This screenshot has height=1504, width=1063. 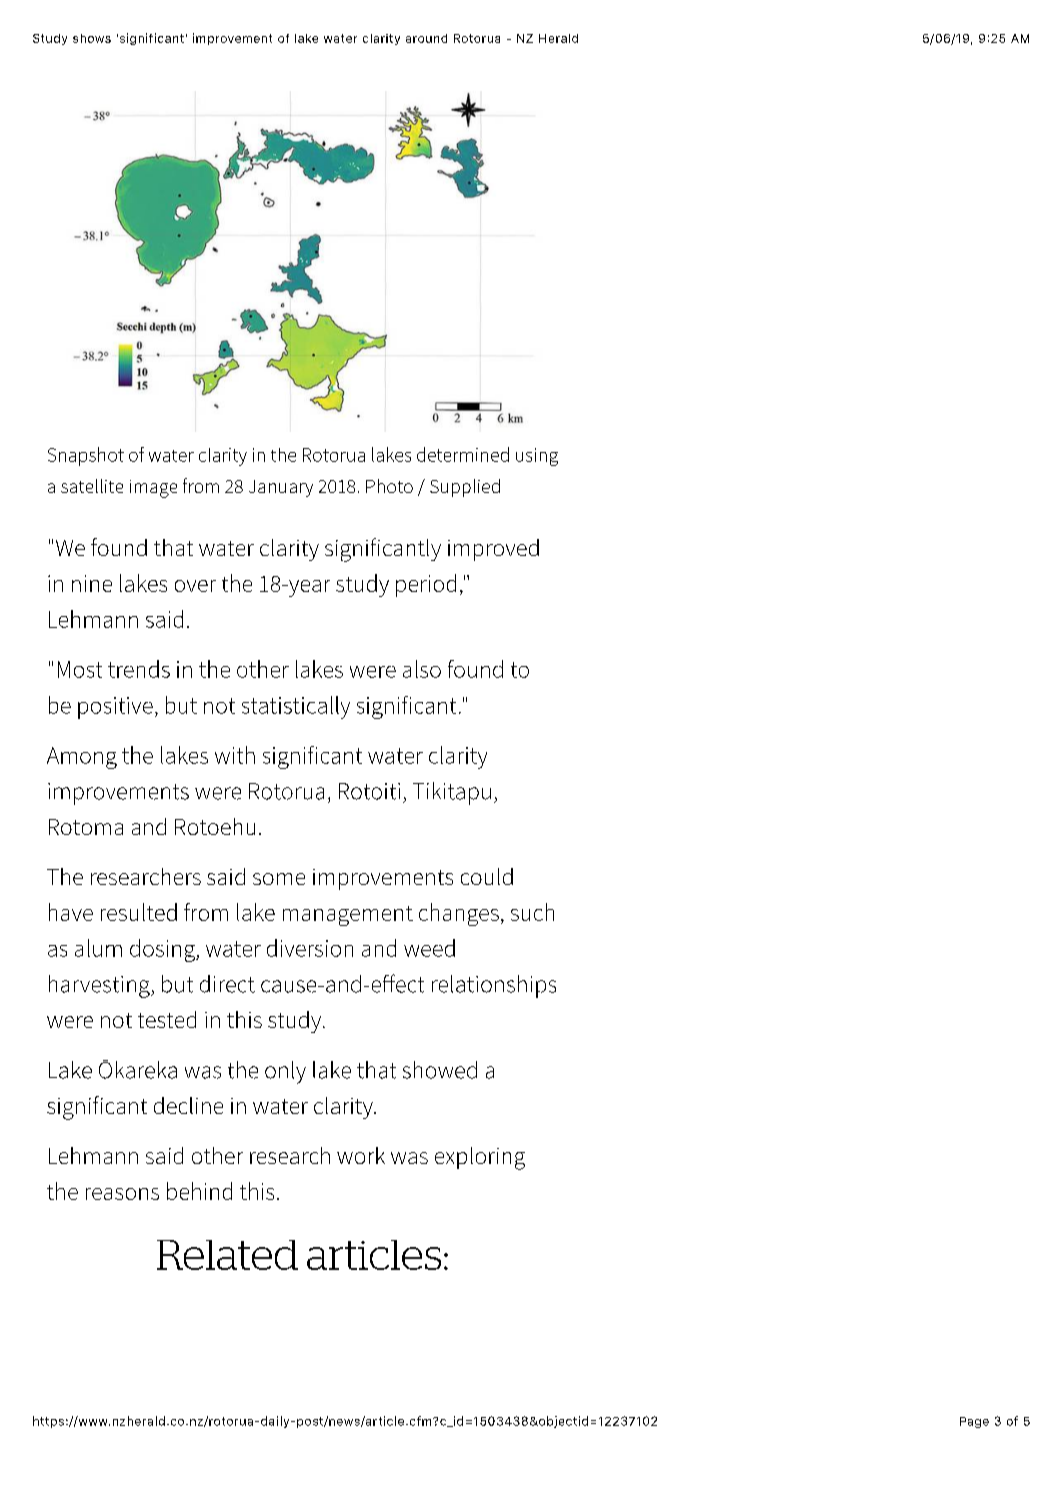 I want to click on Related, so click(x=227, y=1255).
